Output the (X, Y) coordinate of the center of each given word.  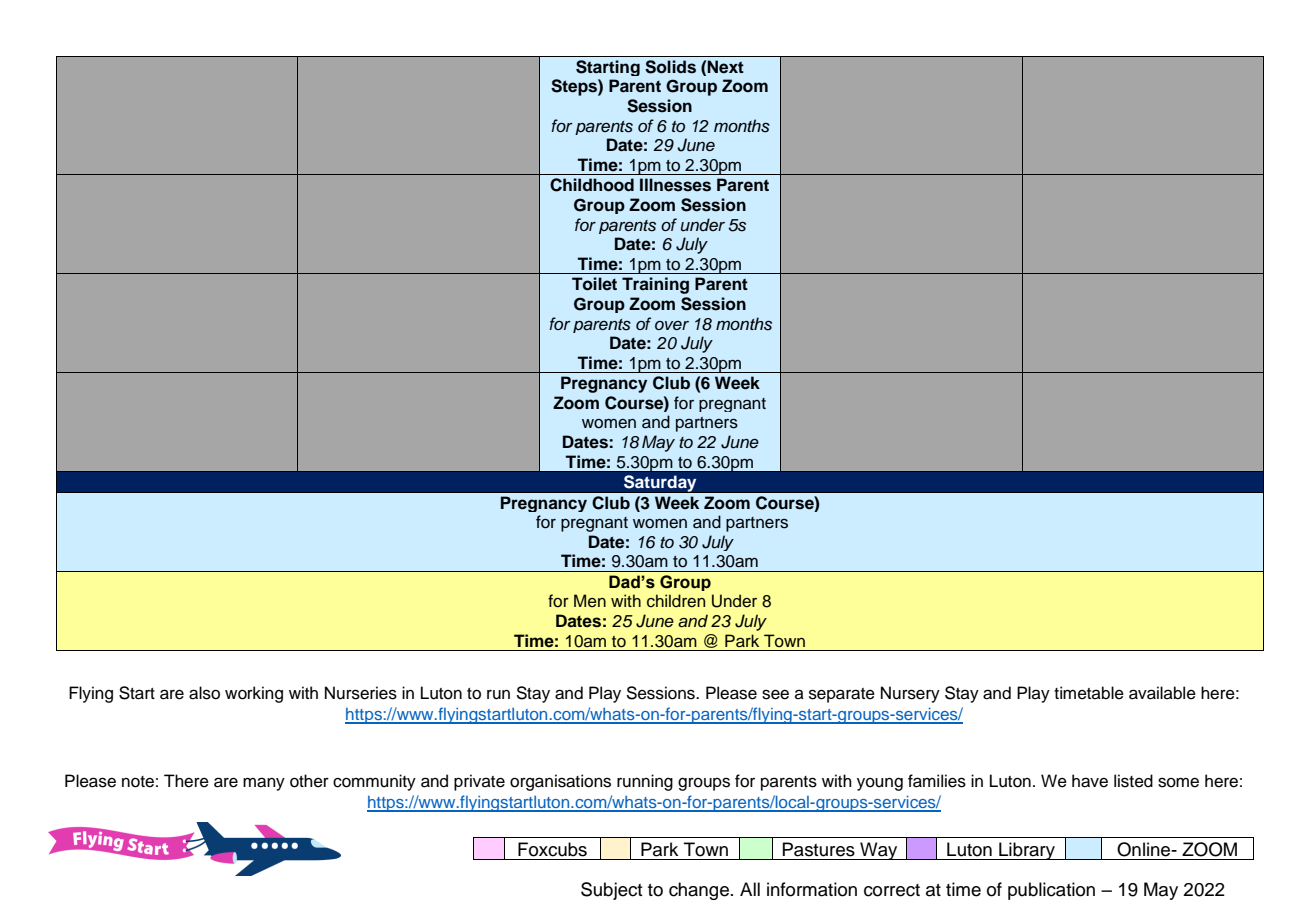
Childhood (592, 185)
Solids (670, 67)
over (672, 326)
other (309, 781)
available (1162, 693)
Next (725, 67)
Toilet (594, 284)
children (676, 601)
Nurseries (361, 693)
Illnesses (675, 185)
